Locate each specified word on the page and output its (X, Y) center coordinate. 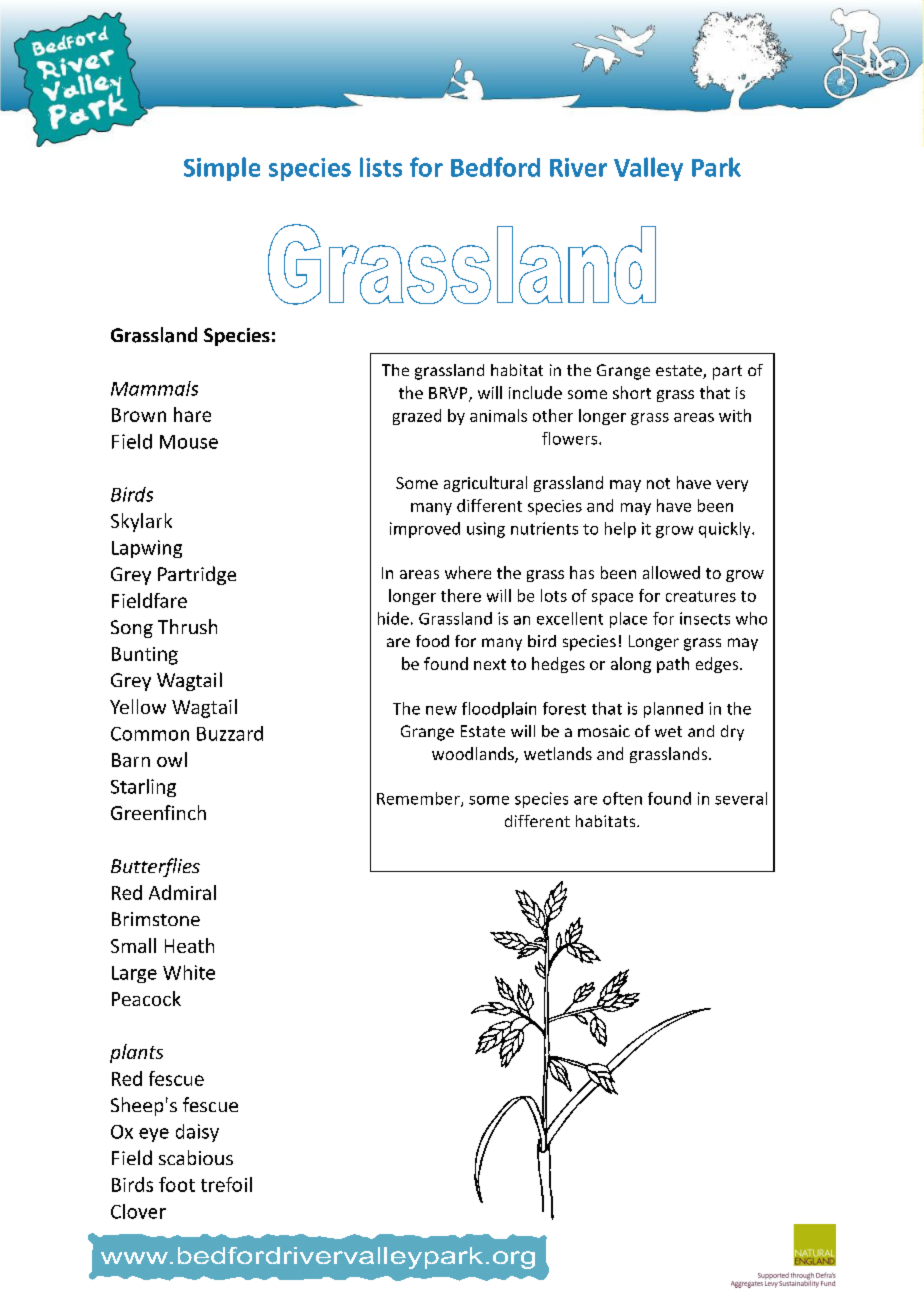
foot (177, 1184)
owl (172, 759)
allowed (671, 572)
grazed (417, 417)
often (622, 798)
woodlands (474, 755)
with (735, 415)
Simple (222, 169)
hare (192, 414)
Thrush (187, 626)
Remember (419, 799)
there (461, 595)
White (189, 972)
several (741, 798)
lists (381, 167)
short (632, 392)
